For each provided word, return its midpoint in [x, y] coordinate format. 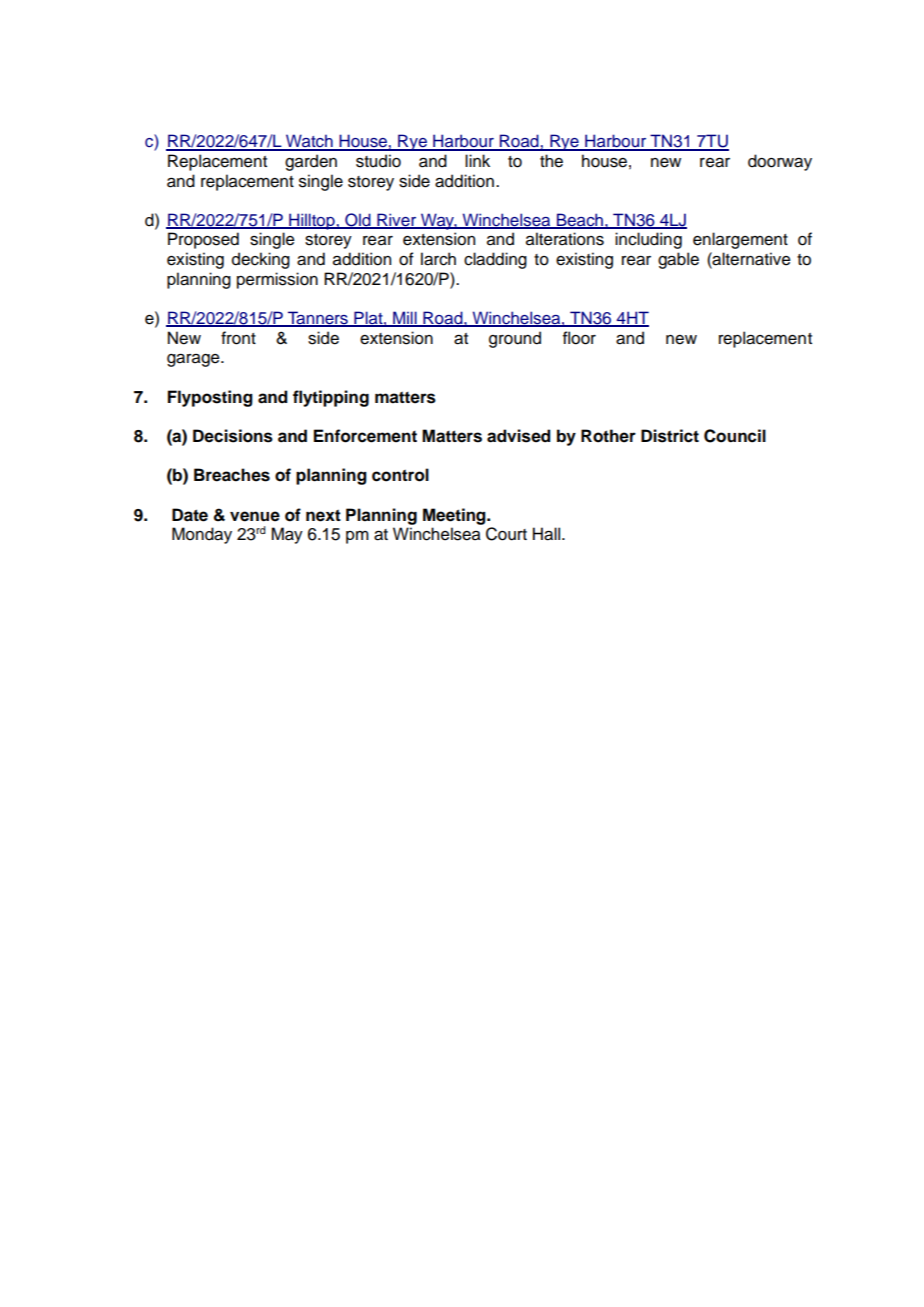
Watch [309, 142]
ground [515, 339]
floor [579, 338]
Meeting [455, 516]
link [477, 160]
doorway [780, 162]
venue [255, 516]
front [238, 338]
